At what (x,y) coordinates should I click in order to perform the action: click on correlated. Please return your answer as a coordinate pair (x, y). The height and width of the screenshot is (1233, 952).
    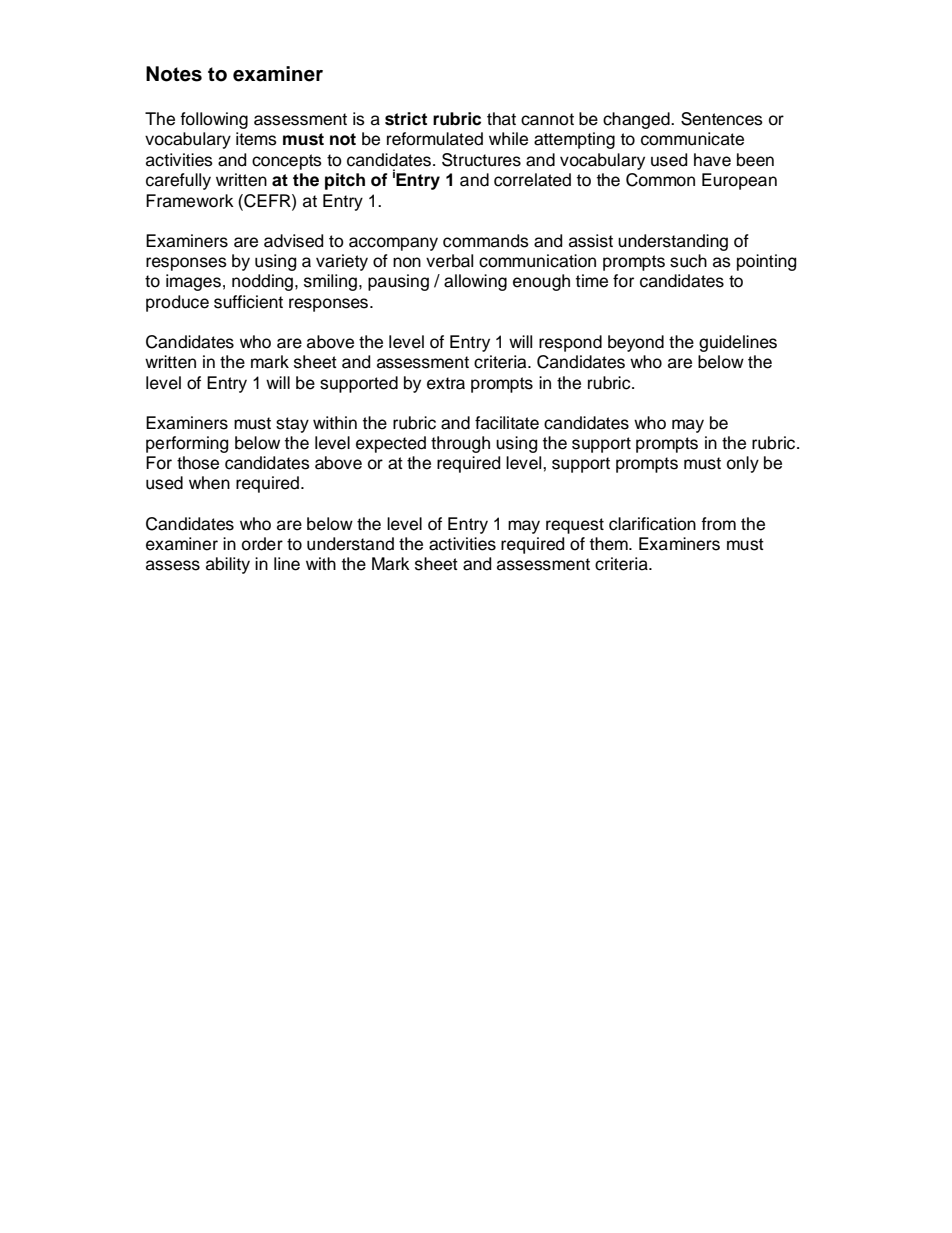
    Looking at the image, I should click on (532, 180).
